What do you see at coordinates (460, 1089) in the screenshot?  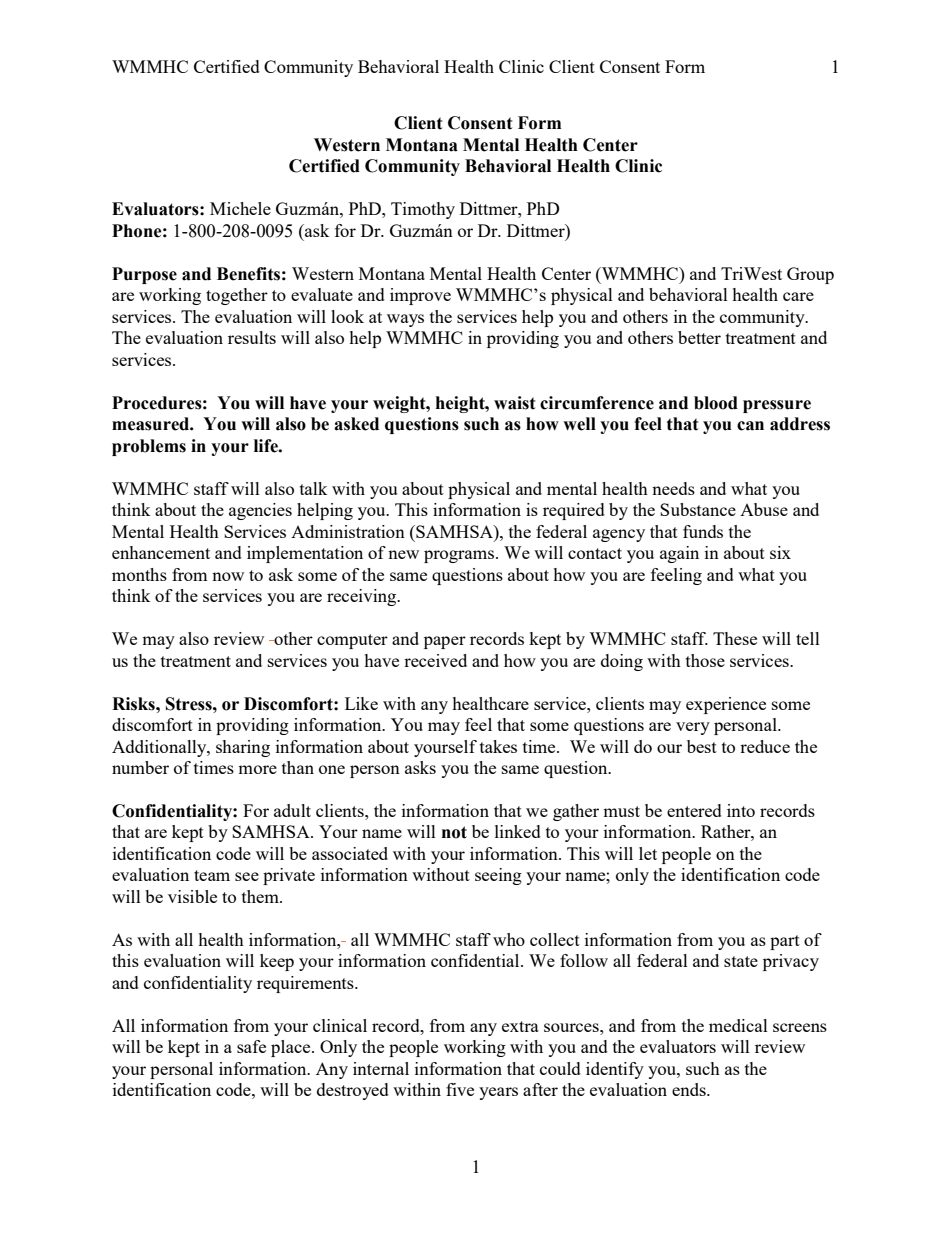 I see `five` at bounding box center [460, 1089].
